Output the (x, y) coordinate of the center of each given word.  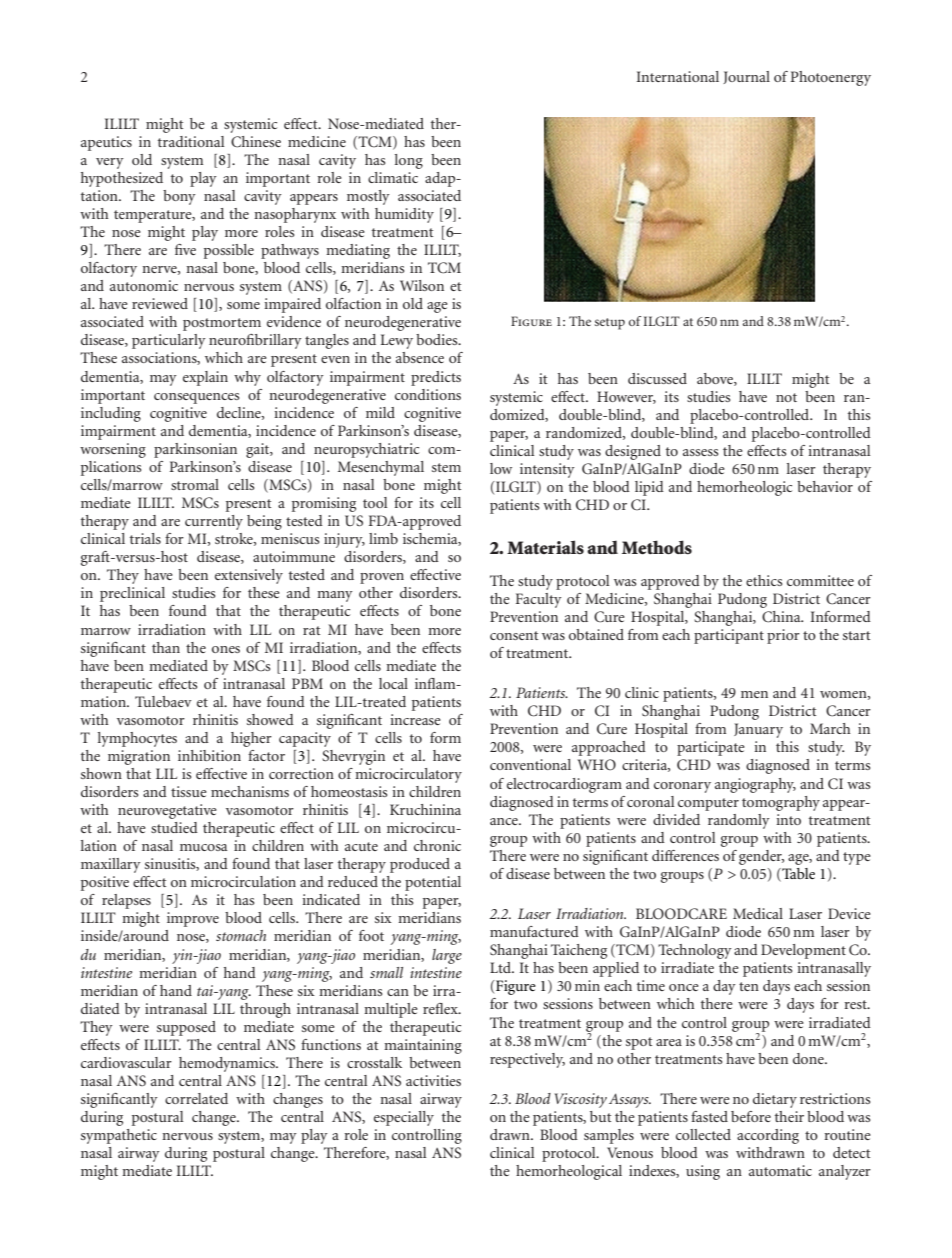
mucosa (203, 847)
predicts (436, 378)
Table (797, 873)
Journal (746, 77)
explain (205, 378)
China (782, 617)
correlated (196, 1098)
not (786, 397)
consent (514, 635)
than (166, 647)
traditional (191, 141)
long (409, 161)
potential (433, 883)
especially (404, 1118)
